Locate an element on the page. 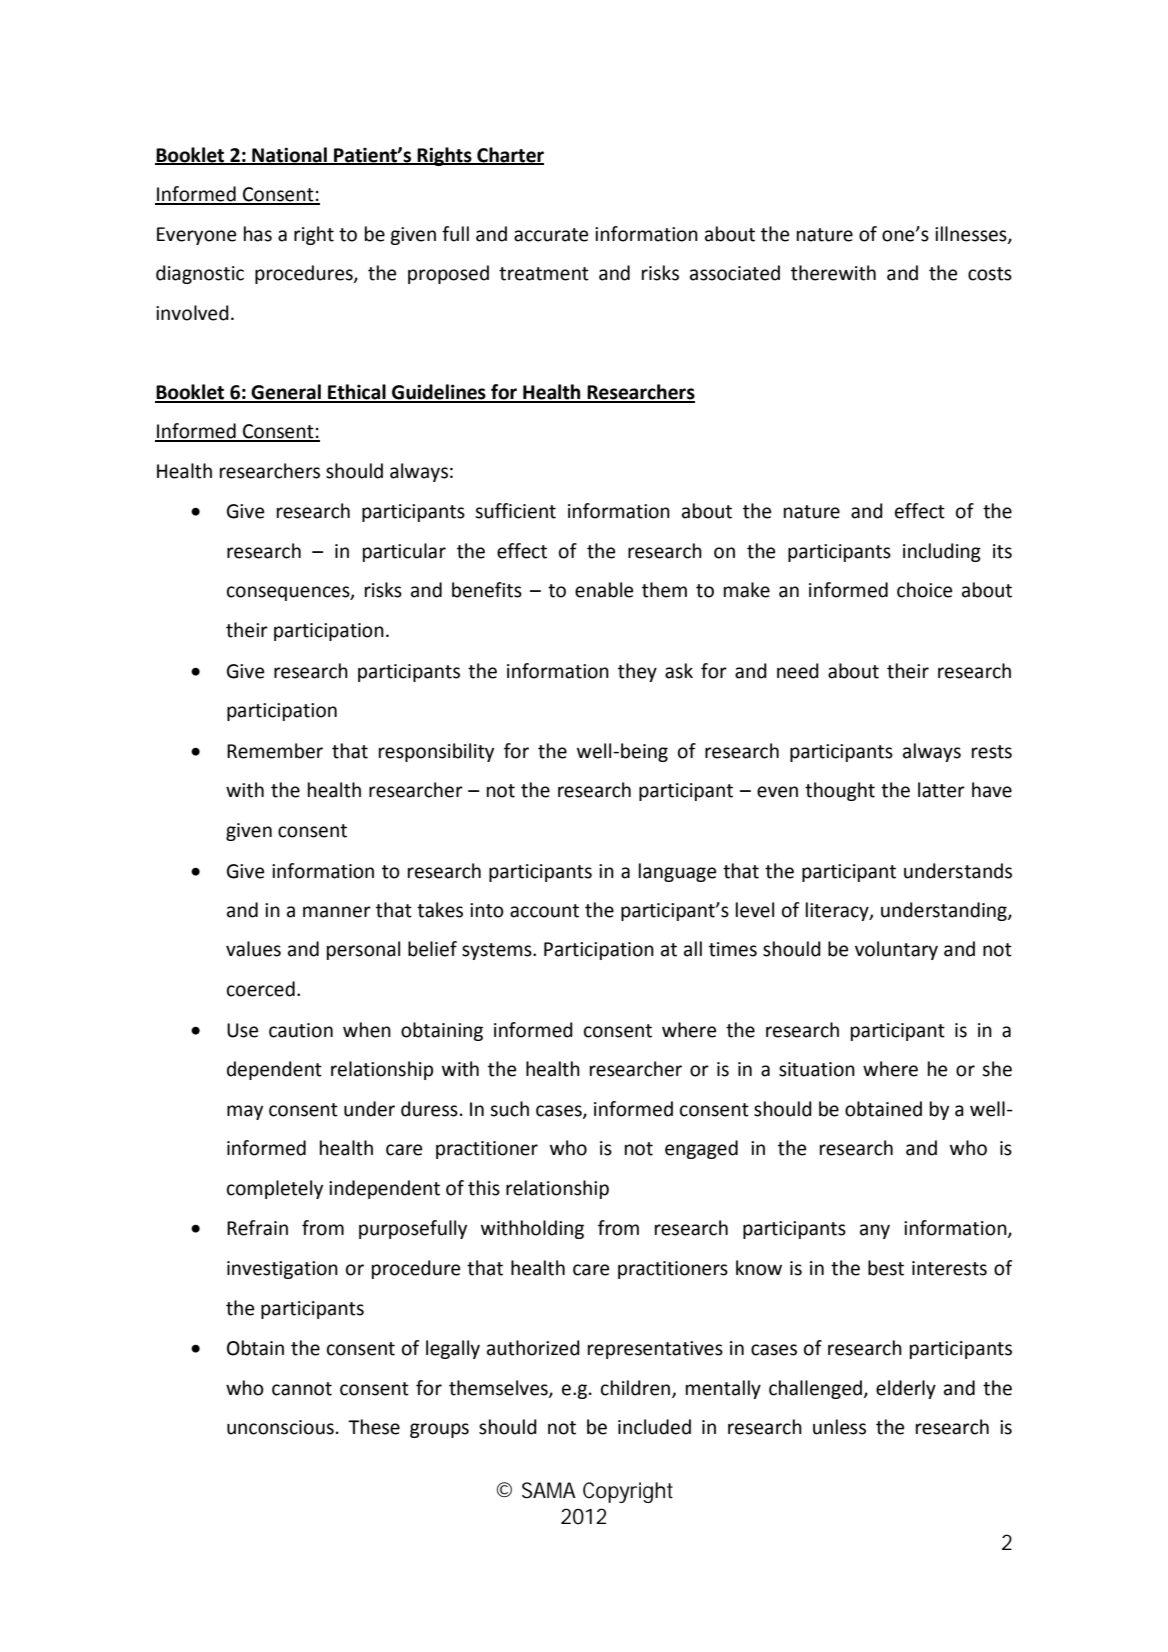 Image resolution: width=1168 pixels, height=1652 pixels. situation is located at coordinates (817, 1069).
